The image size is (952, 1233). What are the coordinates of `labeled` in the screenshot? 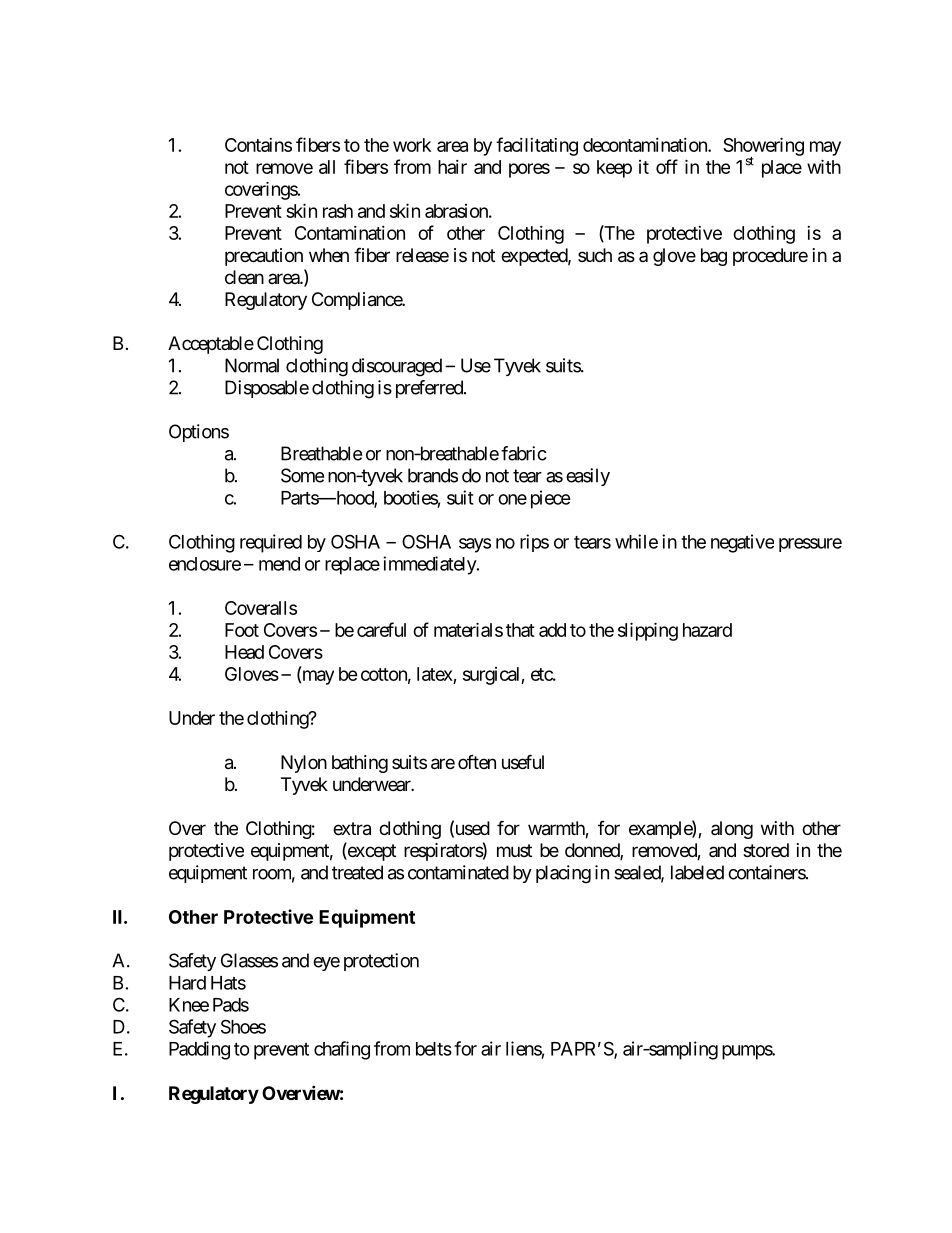 It's located at (697, 872).
